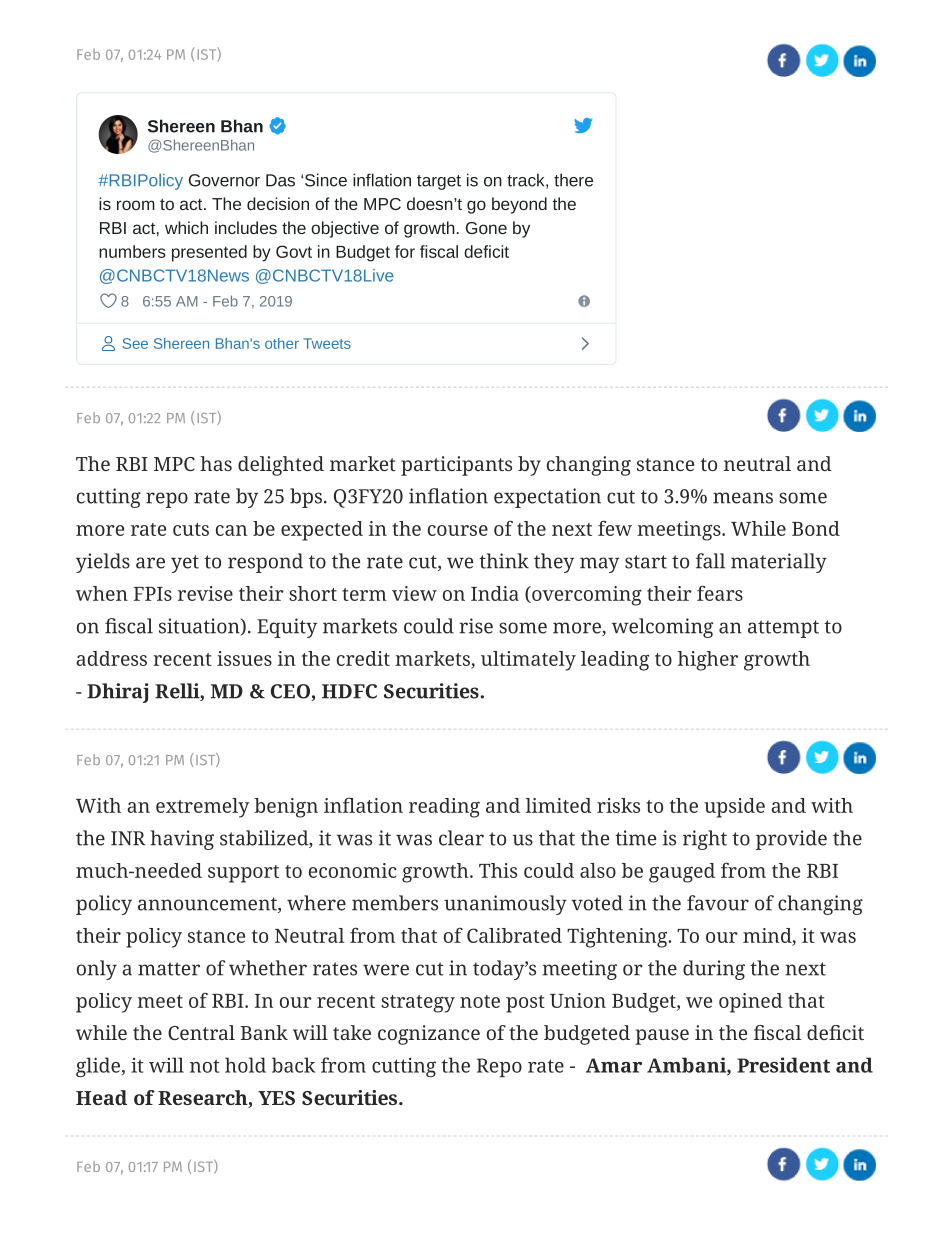 The image size is (952, 1233). I want to click on there, so click(573, 180).
